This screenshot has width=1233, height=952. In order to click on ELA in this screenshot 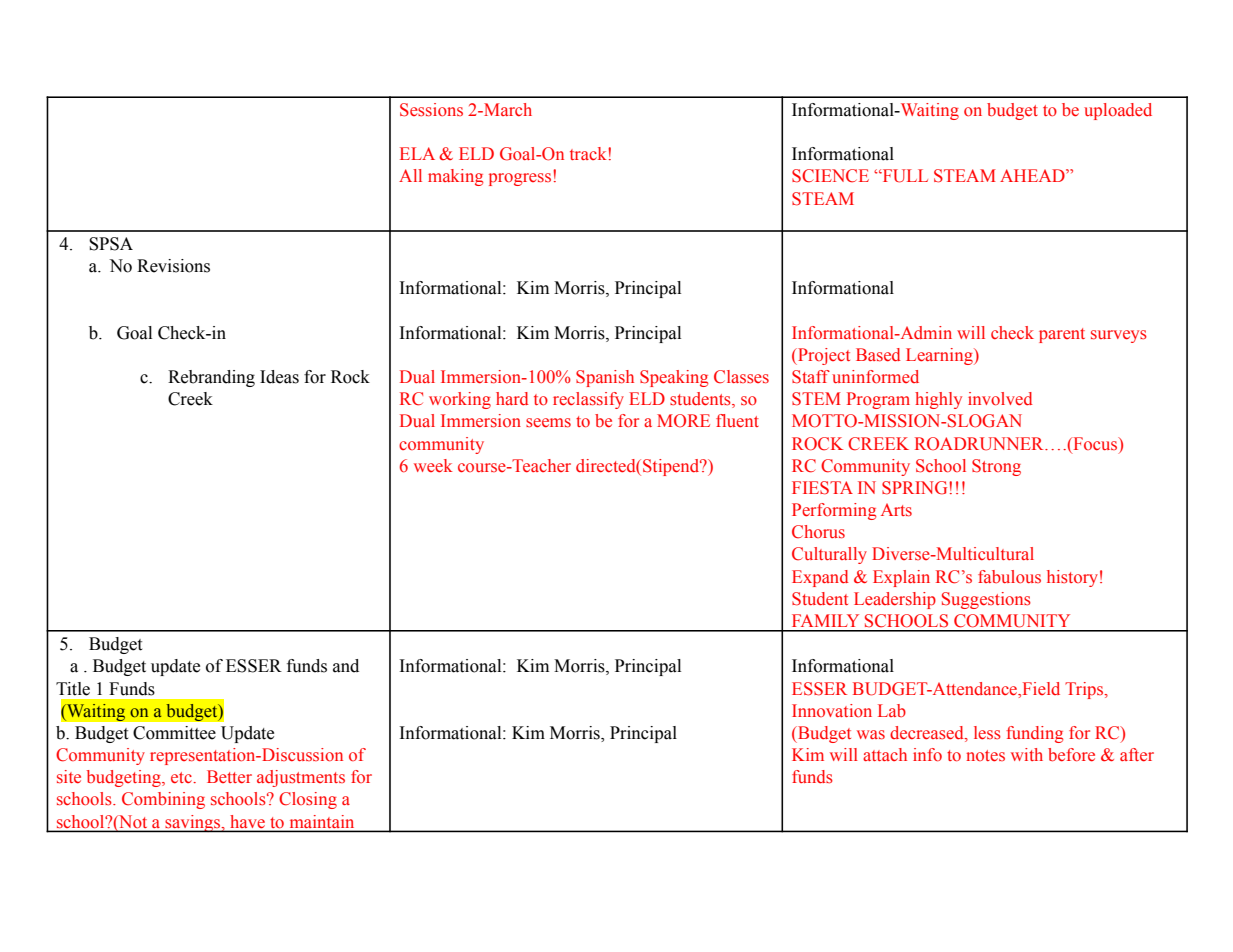, I will do `click(417, 153)`.
